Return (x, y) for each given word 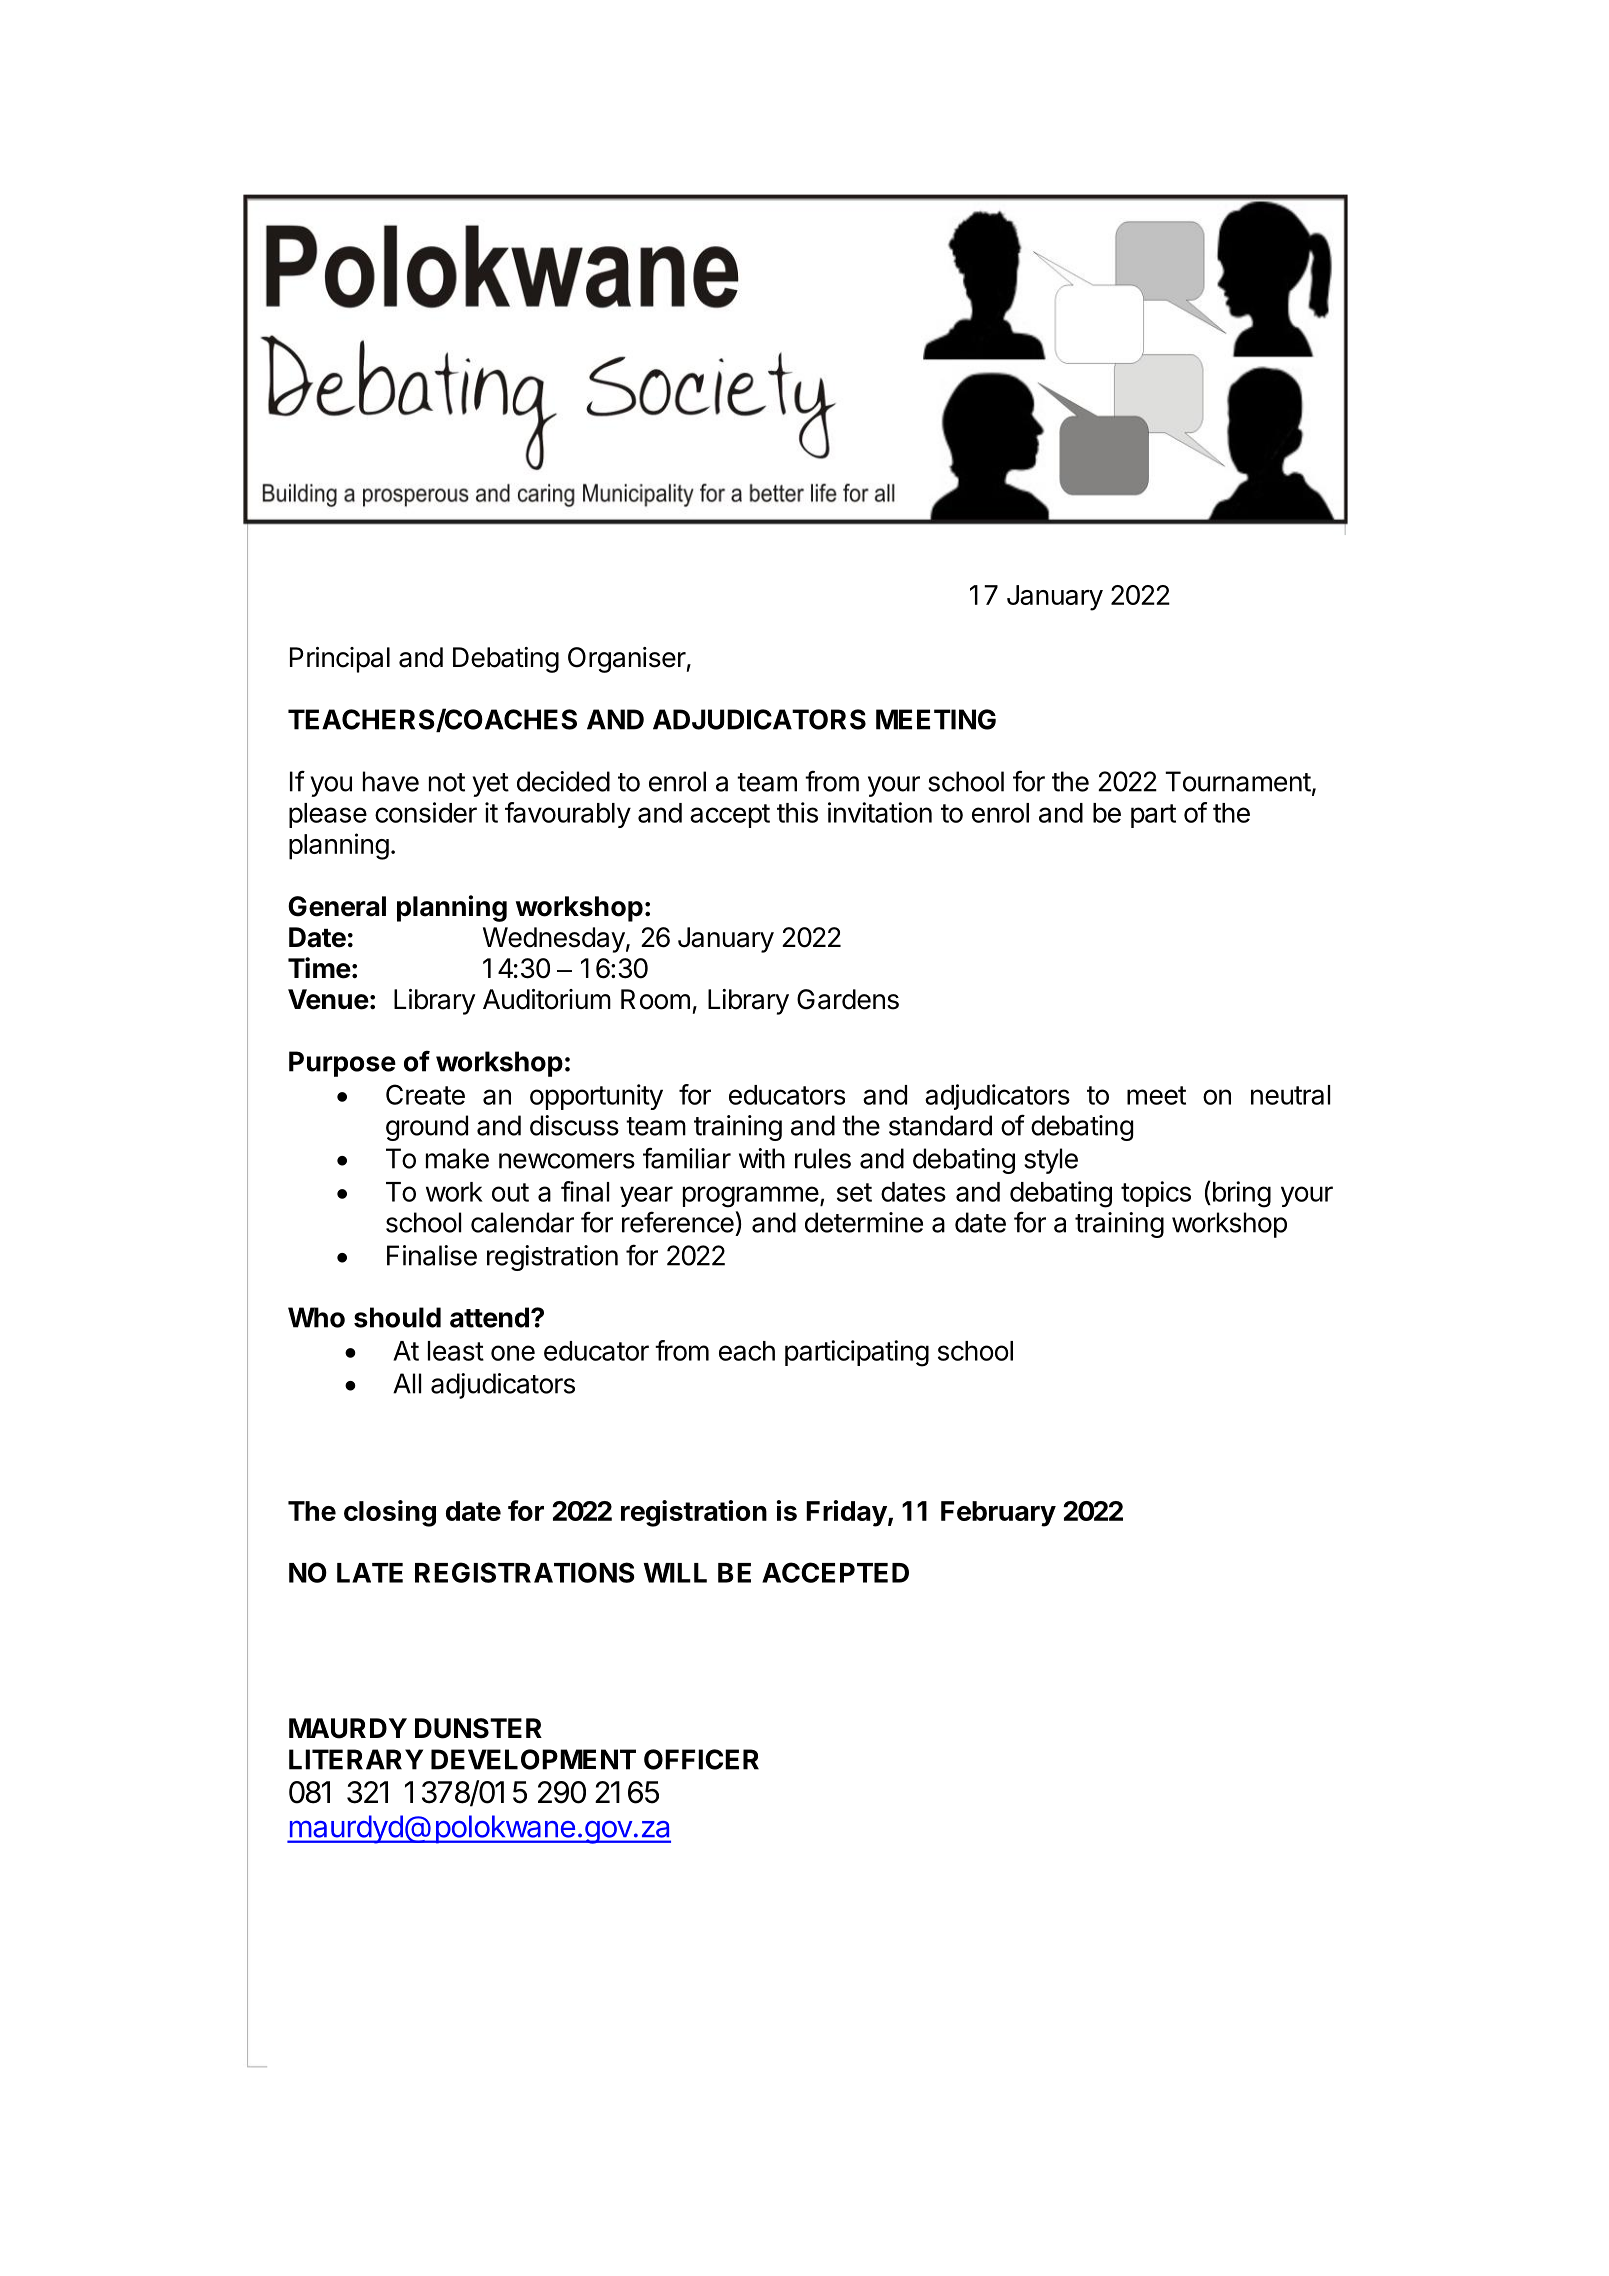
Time (319, 968)
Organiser (627, 660)
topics (1156, 1194)
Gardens (848, 999)
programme (751, 1197)
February (998, 1514)
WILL (675, 1573)
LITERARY (356, 1759)
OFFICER (701, 1759)
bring (1240, 1194)
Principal (340, 660)
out (510, 1192)
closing (390, 1513)
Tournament (1238, 781)
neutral (1290, 1095)
